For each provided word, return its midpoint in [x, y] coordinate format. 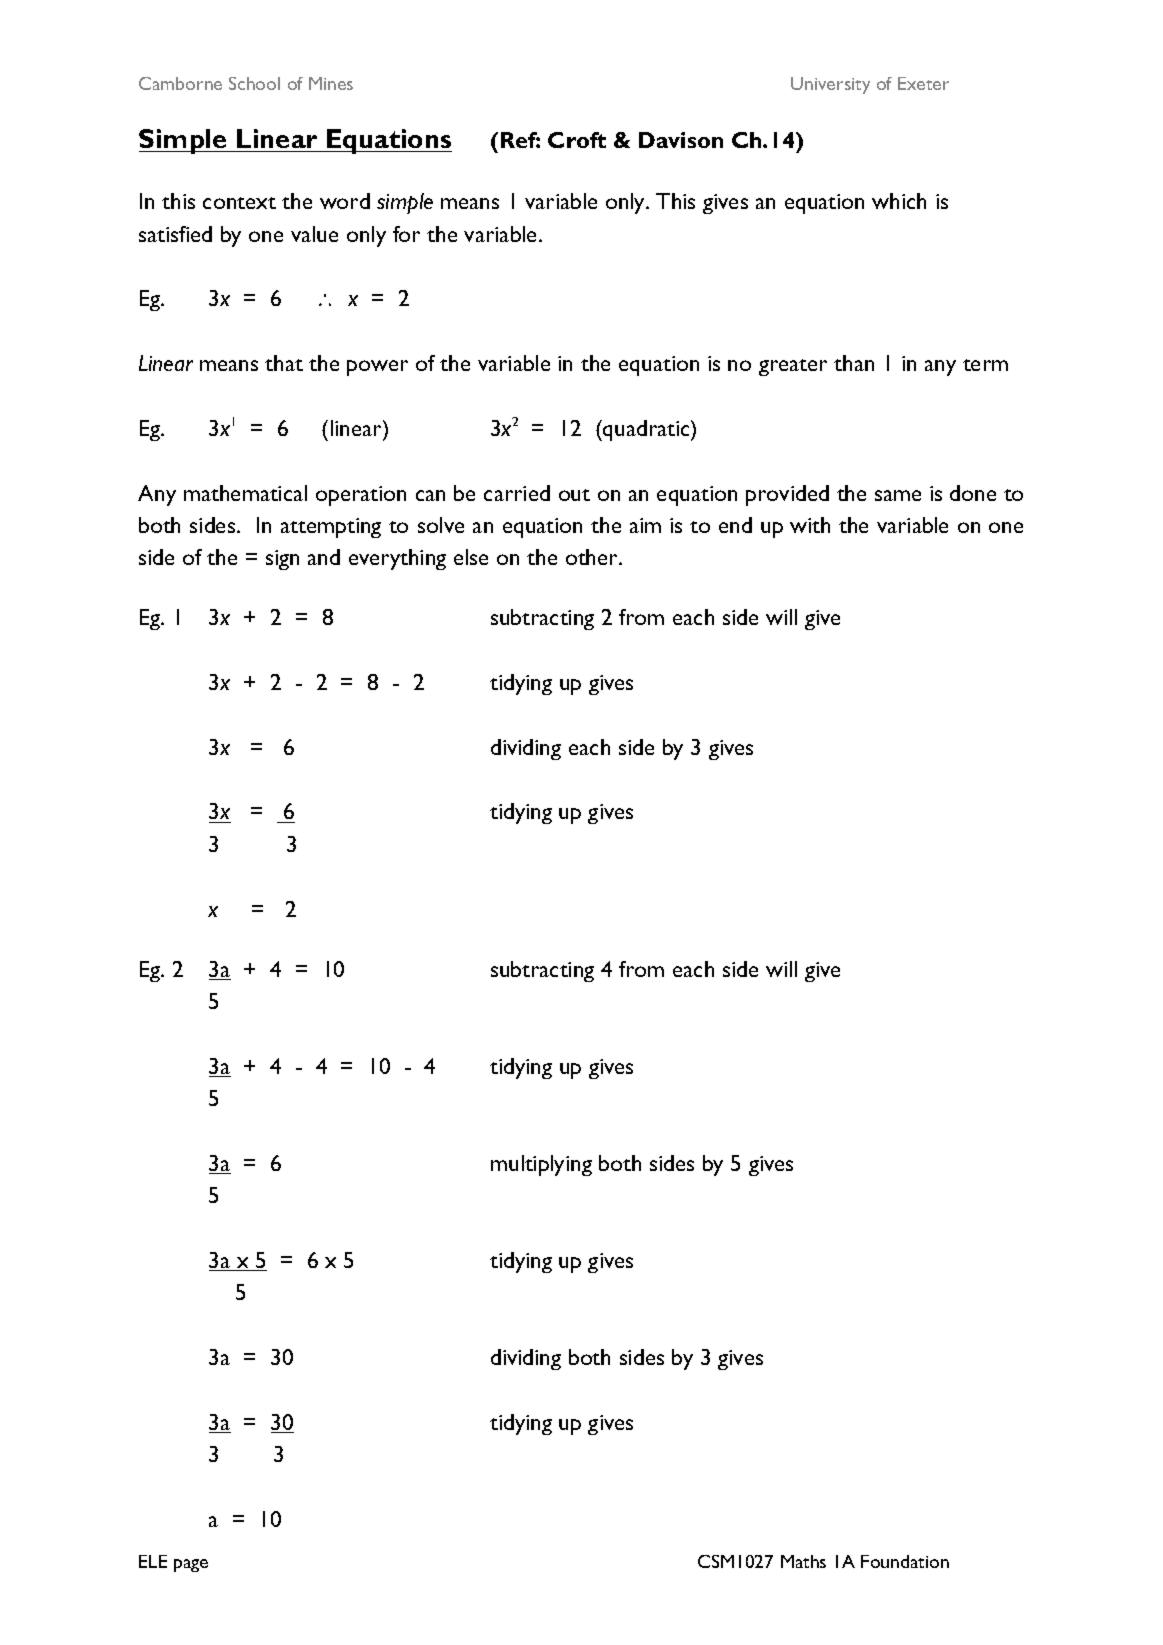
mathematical [245, 493]
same [898, 495]
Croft [577, 140]
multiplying [541, 1165]
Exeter [923, 83]
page [191, 1565]
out [574, 495]
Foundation [905, 1561]
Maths [803, 1561]
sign [282, 560]
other [593, 557]
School [254, 83]
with [810, 525]
